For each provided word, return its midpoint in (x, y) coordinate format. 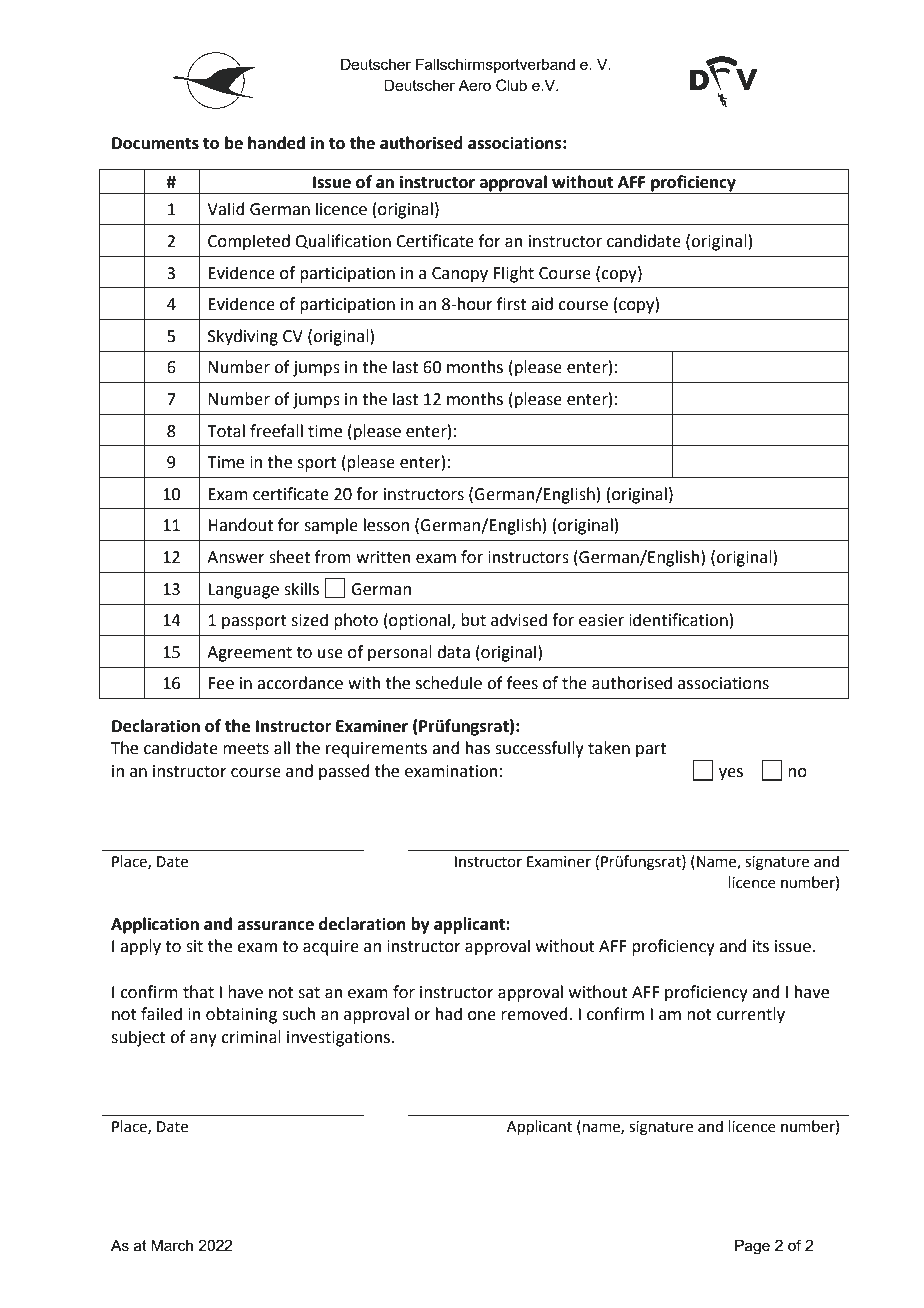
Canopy (460, 275)
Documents (155, 143)
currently (751, 1015)
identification (678, 620)
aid (542, 304)
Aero (474, 85)
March (172, 1245)
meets (246, 749)
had (449, 1014)
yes (731, 774)
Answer (236, 557)
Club (511, 85)
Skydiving (243, 337)
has (478, 748)
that (198, 992)
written (383, 557)
